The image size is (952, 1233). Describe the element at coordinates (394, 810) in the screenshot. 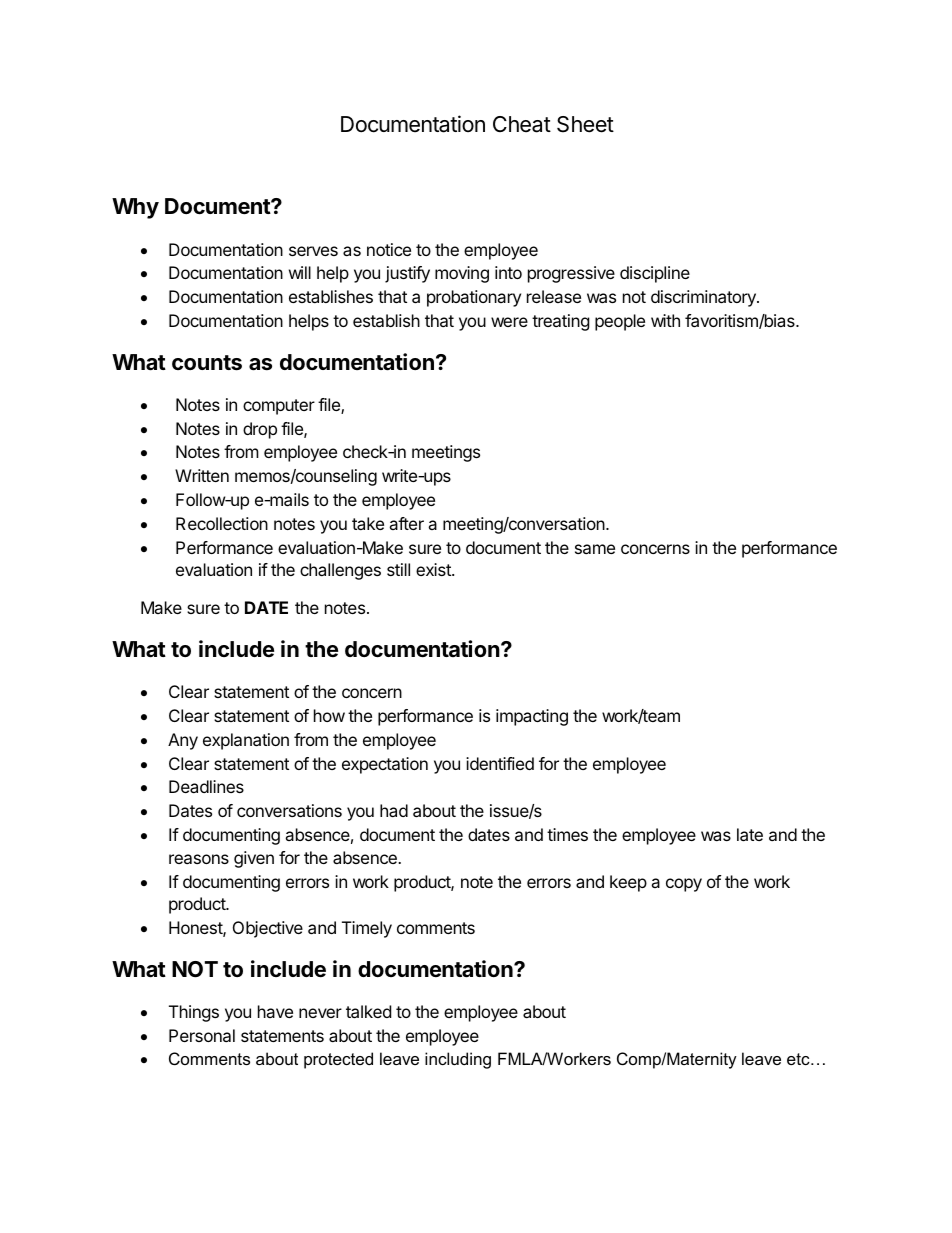

I see `had` at that location.
